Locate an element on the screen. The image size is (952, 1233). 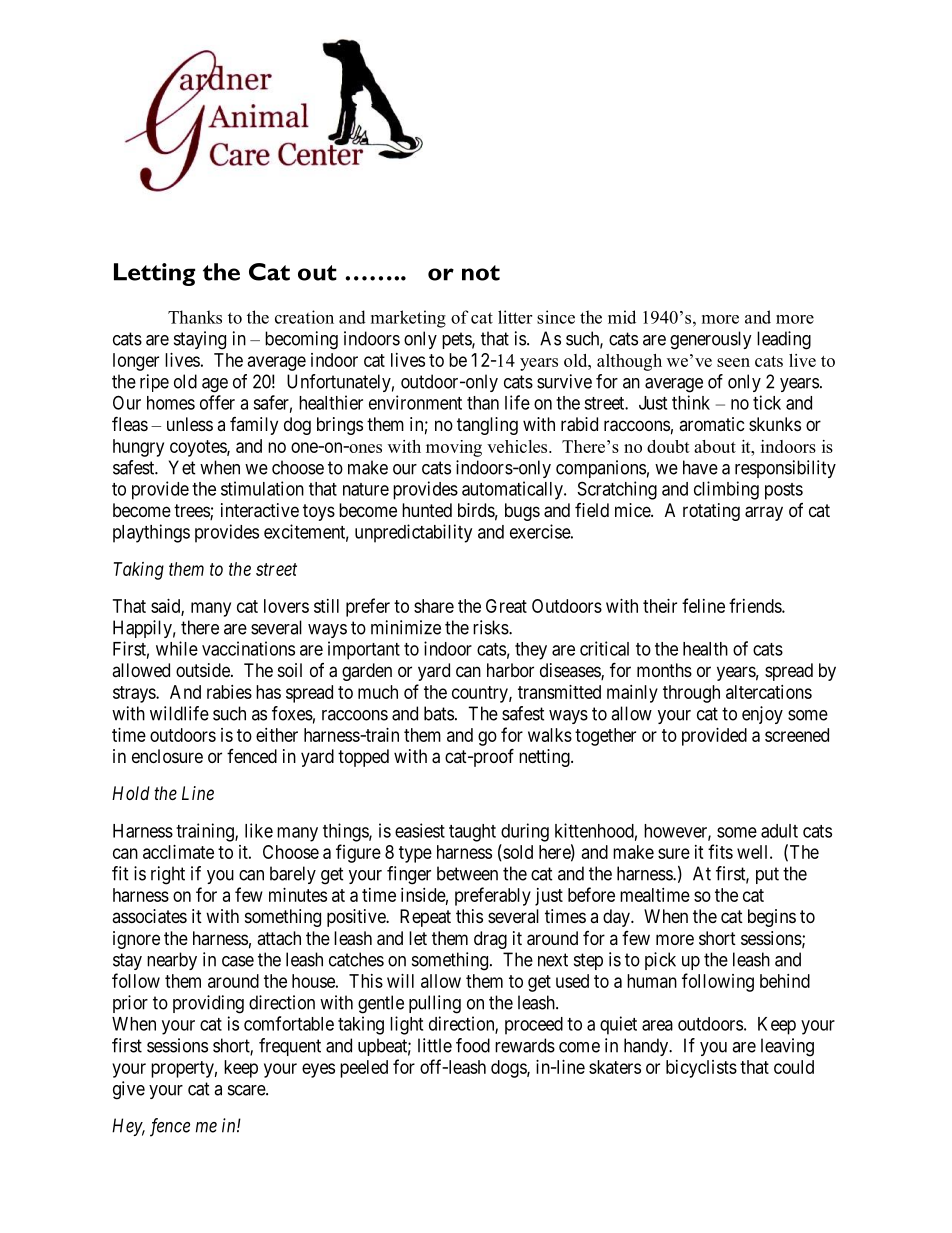
not is located at coordinates (481, 273).
